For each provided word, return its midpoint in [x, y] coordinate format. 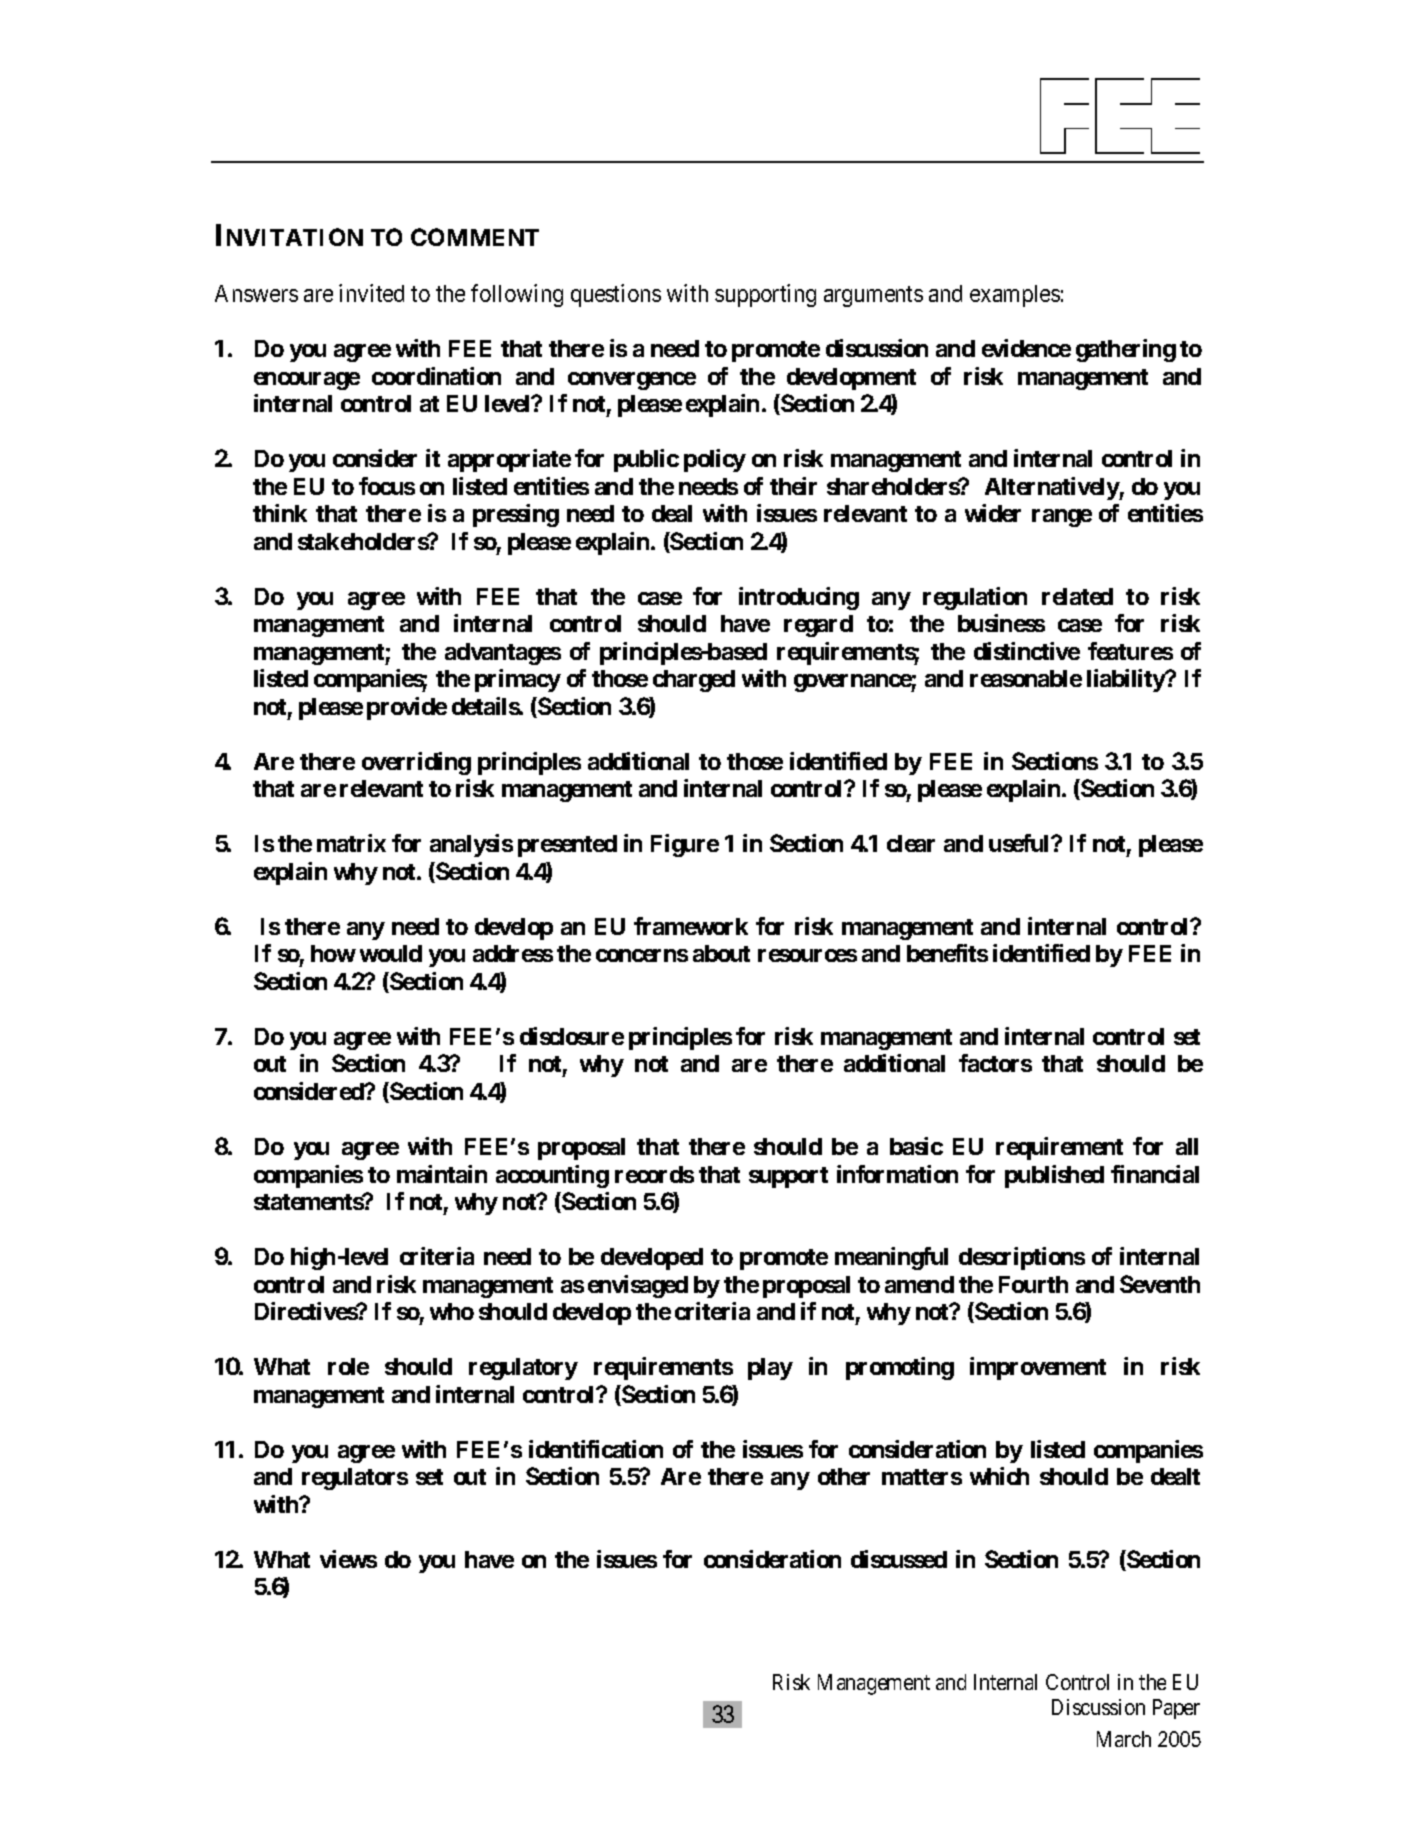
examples [1015, 296]
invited [371, 293]
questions [616, 295]
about [721, 953]
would [391, 953]
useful [1020, 843]
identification [596, 1449]
